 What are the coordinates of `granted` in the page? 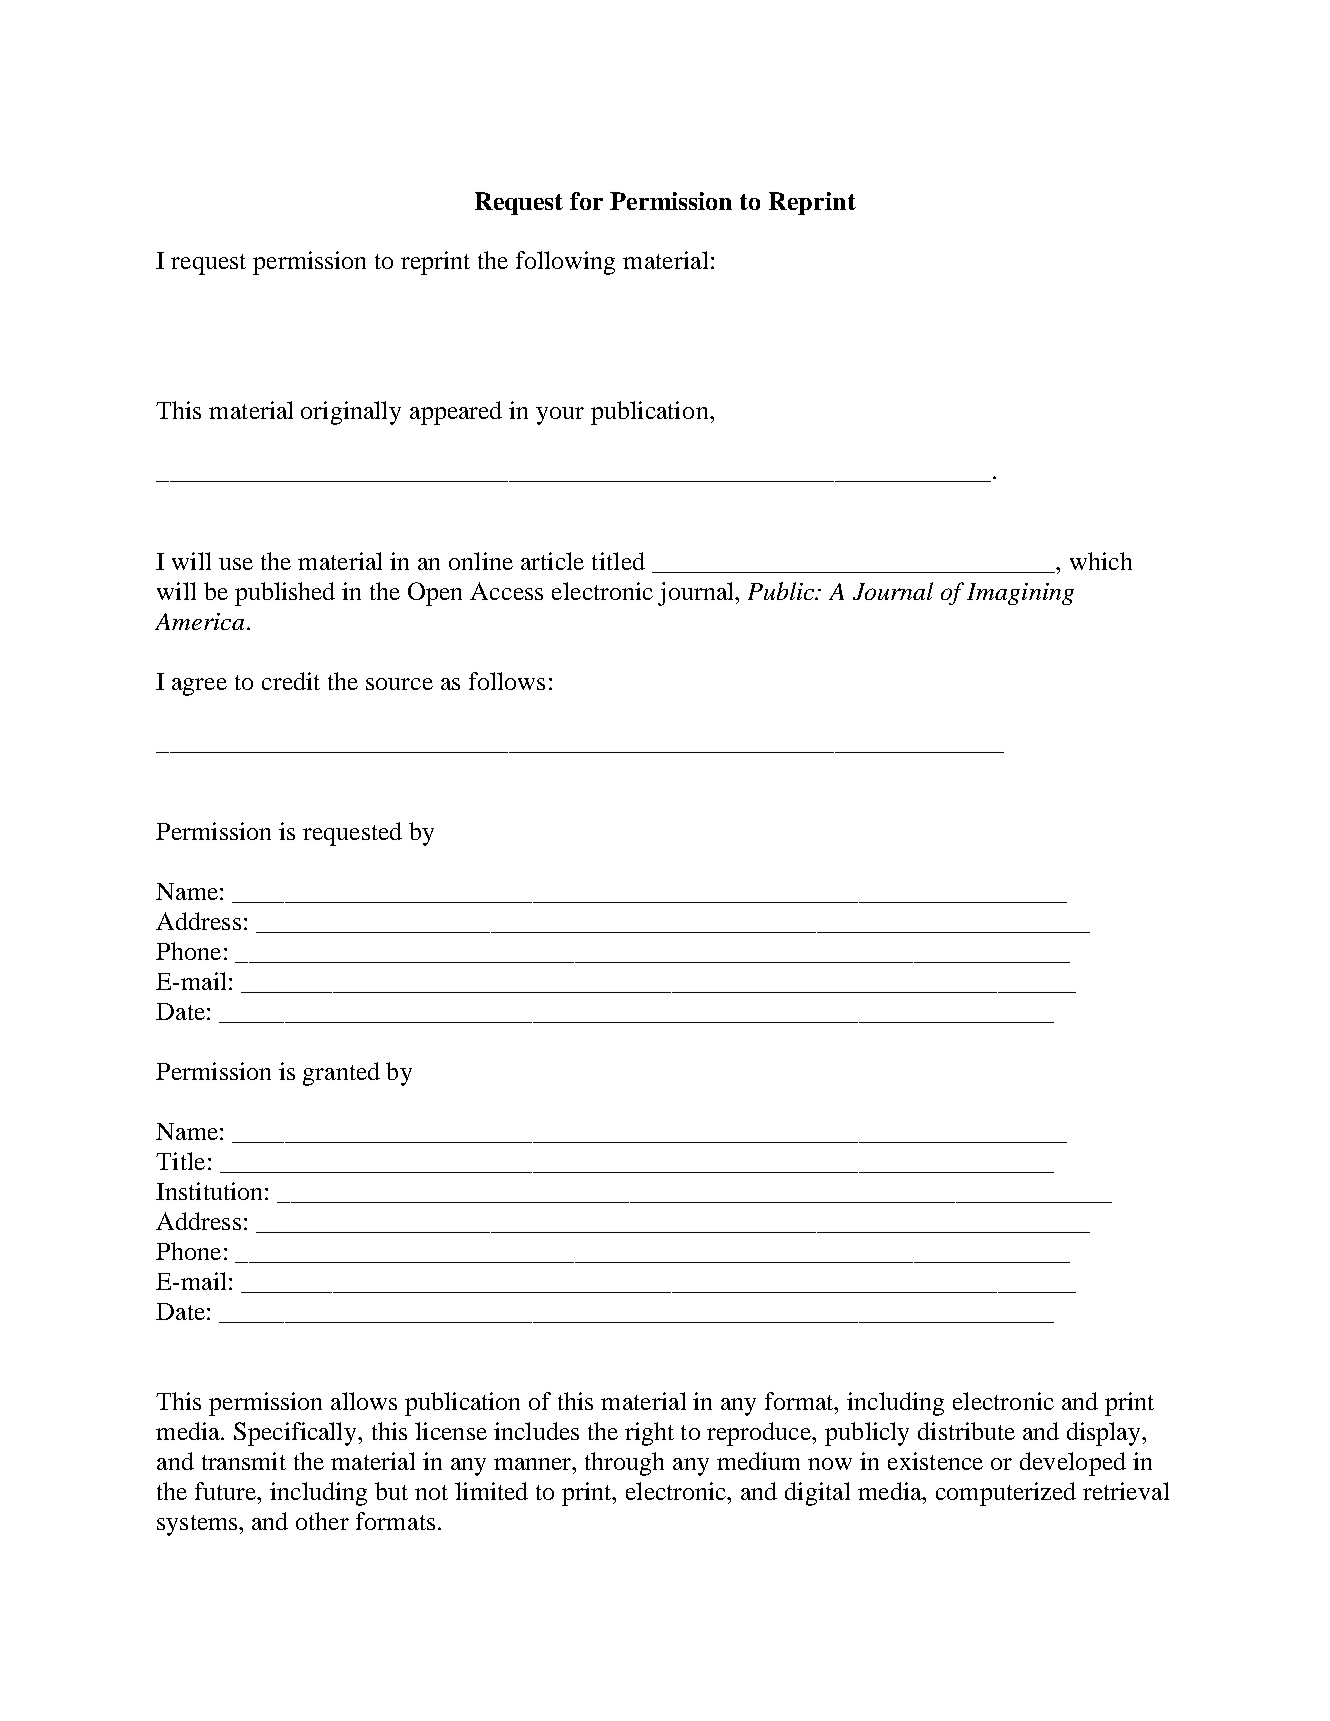 It's located at (341, 1074).
